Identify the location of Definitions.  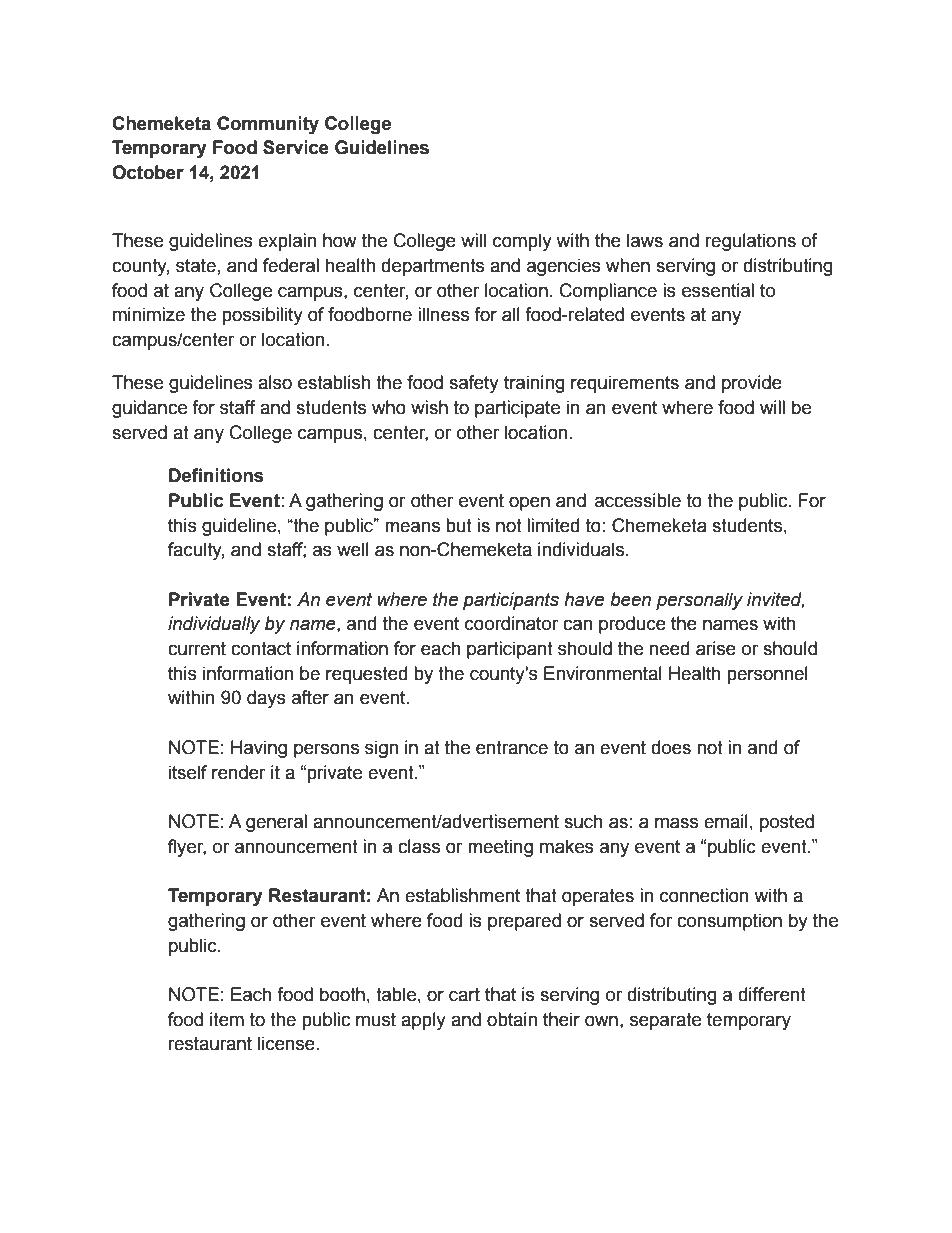
(216, 475).
